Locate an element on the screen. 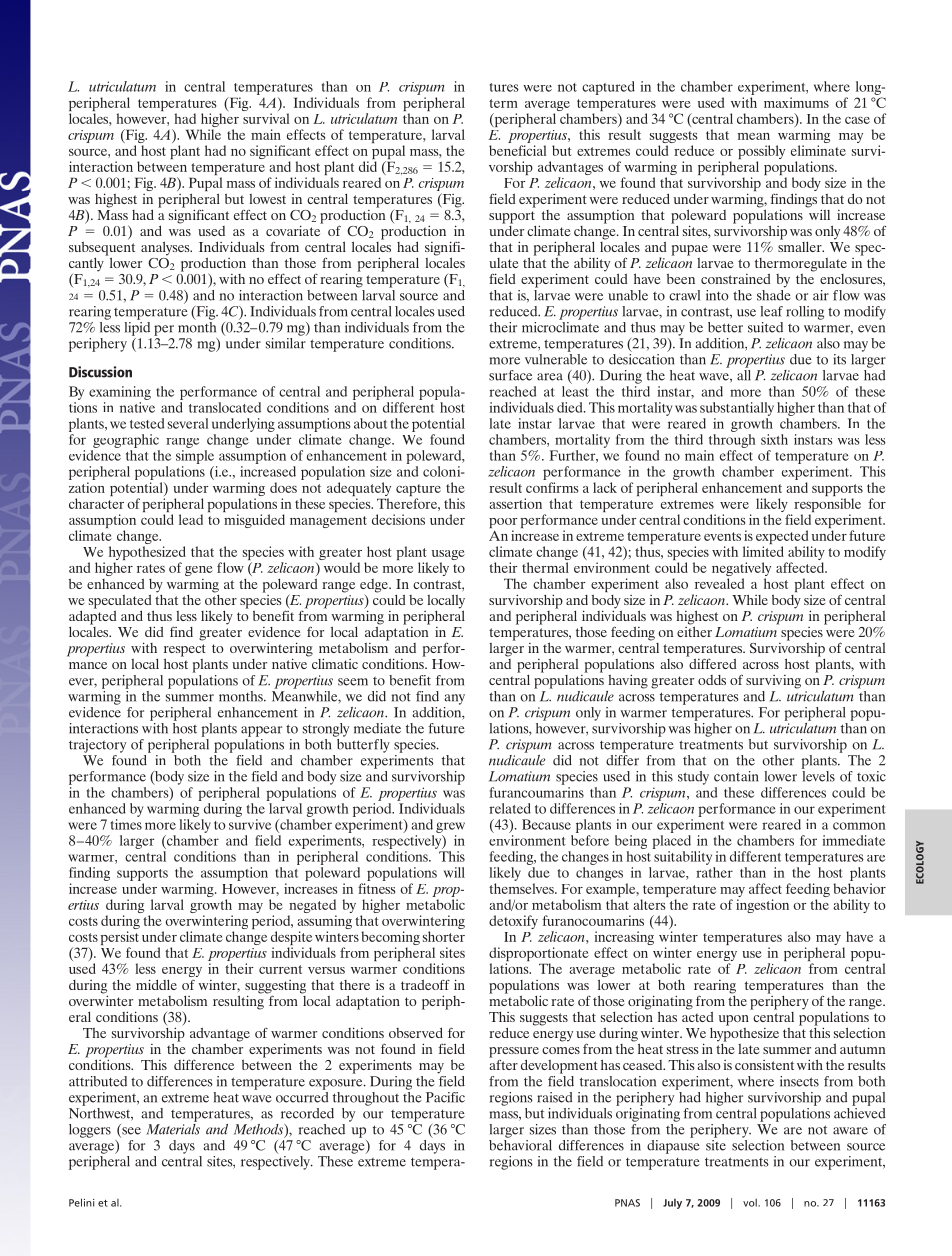  vol is located at coordinates (751, 1203).
